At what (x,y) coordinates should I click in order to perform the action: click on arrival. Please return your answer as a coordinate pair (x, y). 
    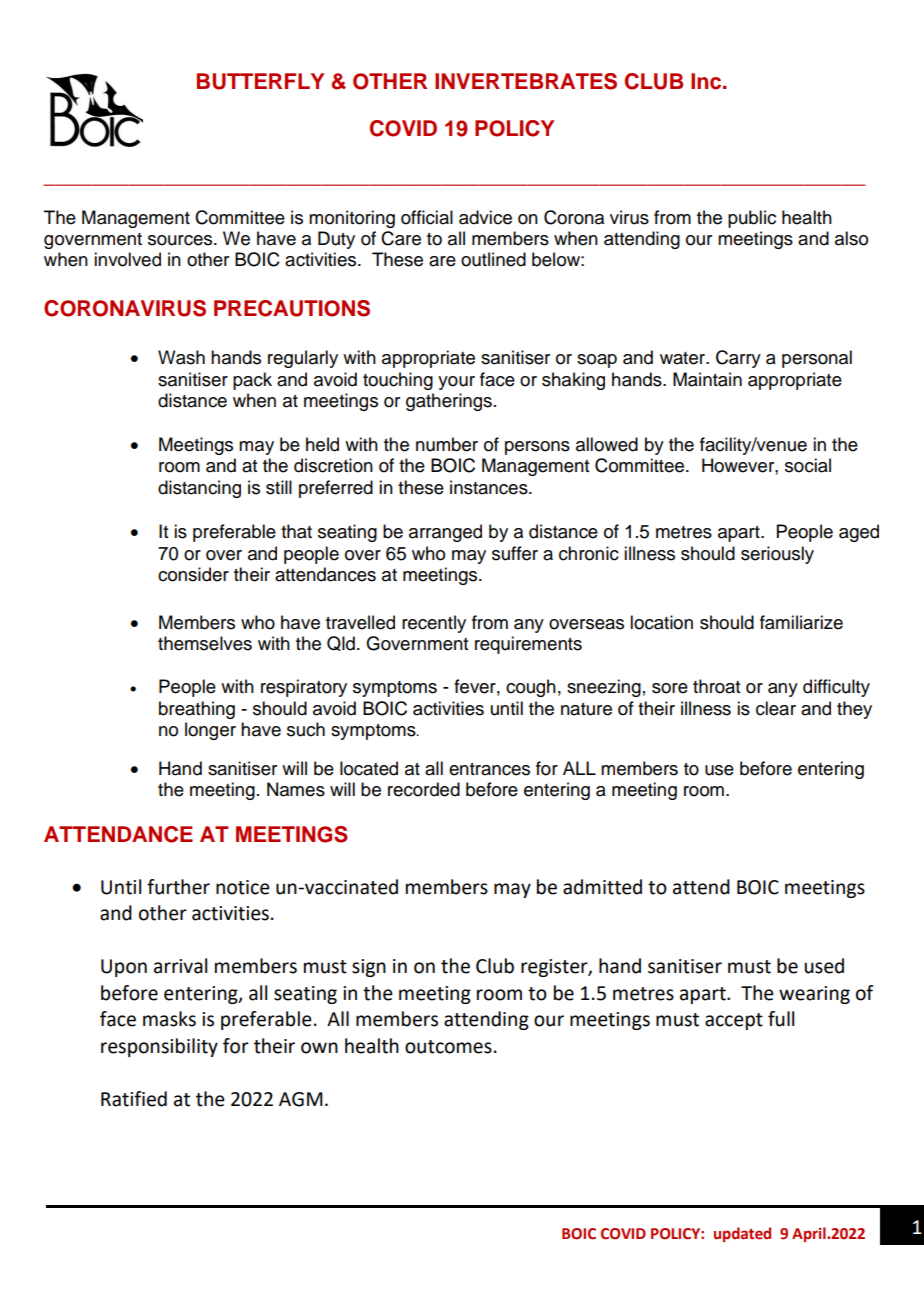
    Looking at the image, I should click on (180, 966).
